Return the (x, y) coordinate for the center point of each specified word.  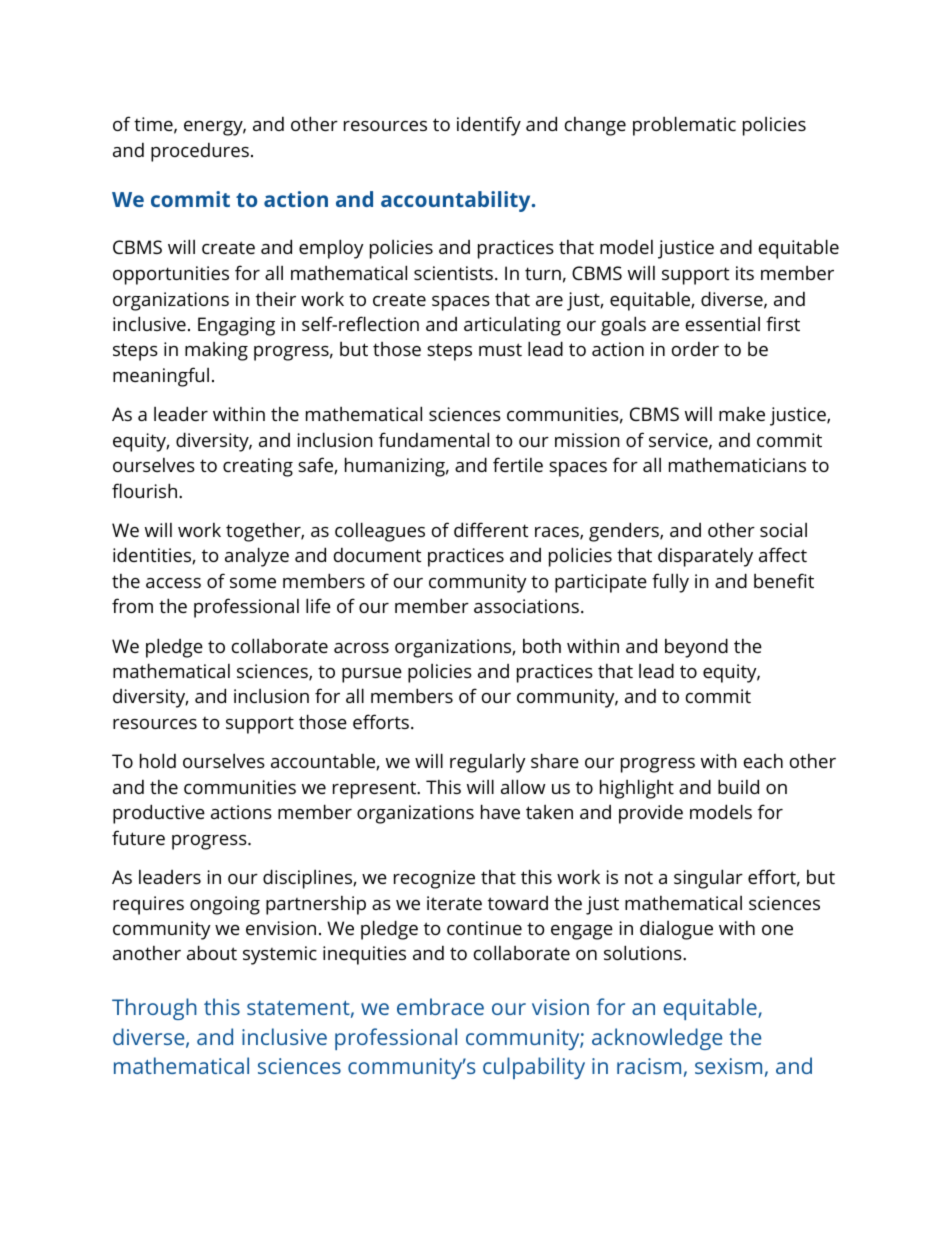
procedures (200, 152)
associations (526, 606)
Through (154, 1009)
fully (670, 583)
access (173, 583)
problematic (684, 126)
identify (489, 126)
